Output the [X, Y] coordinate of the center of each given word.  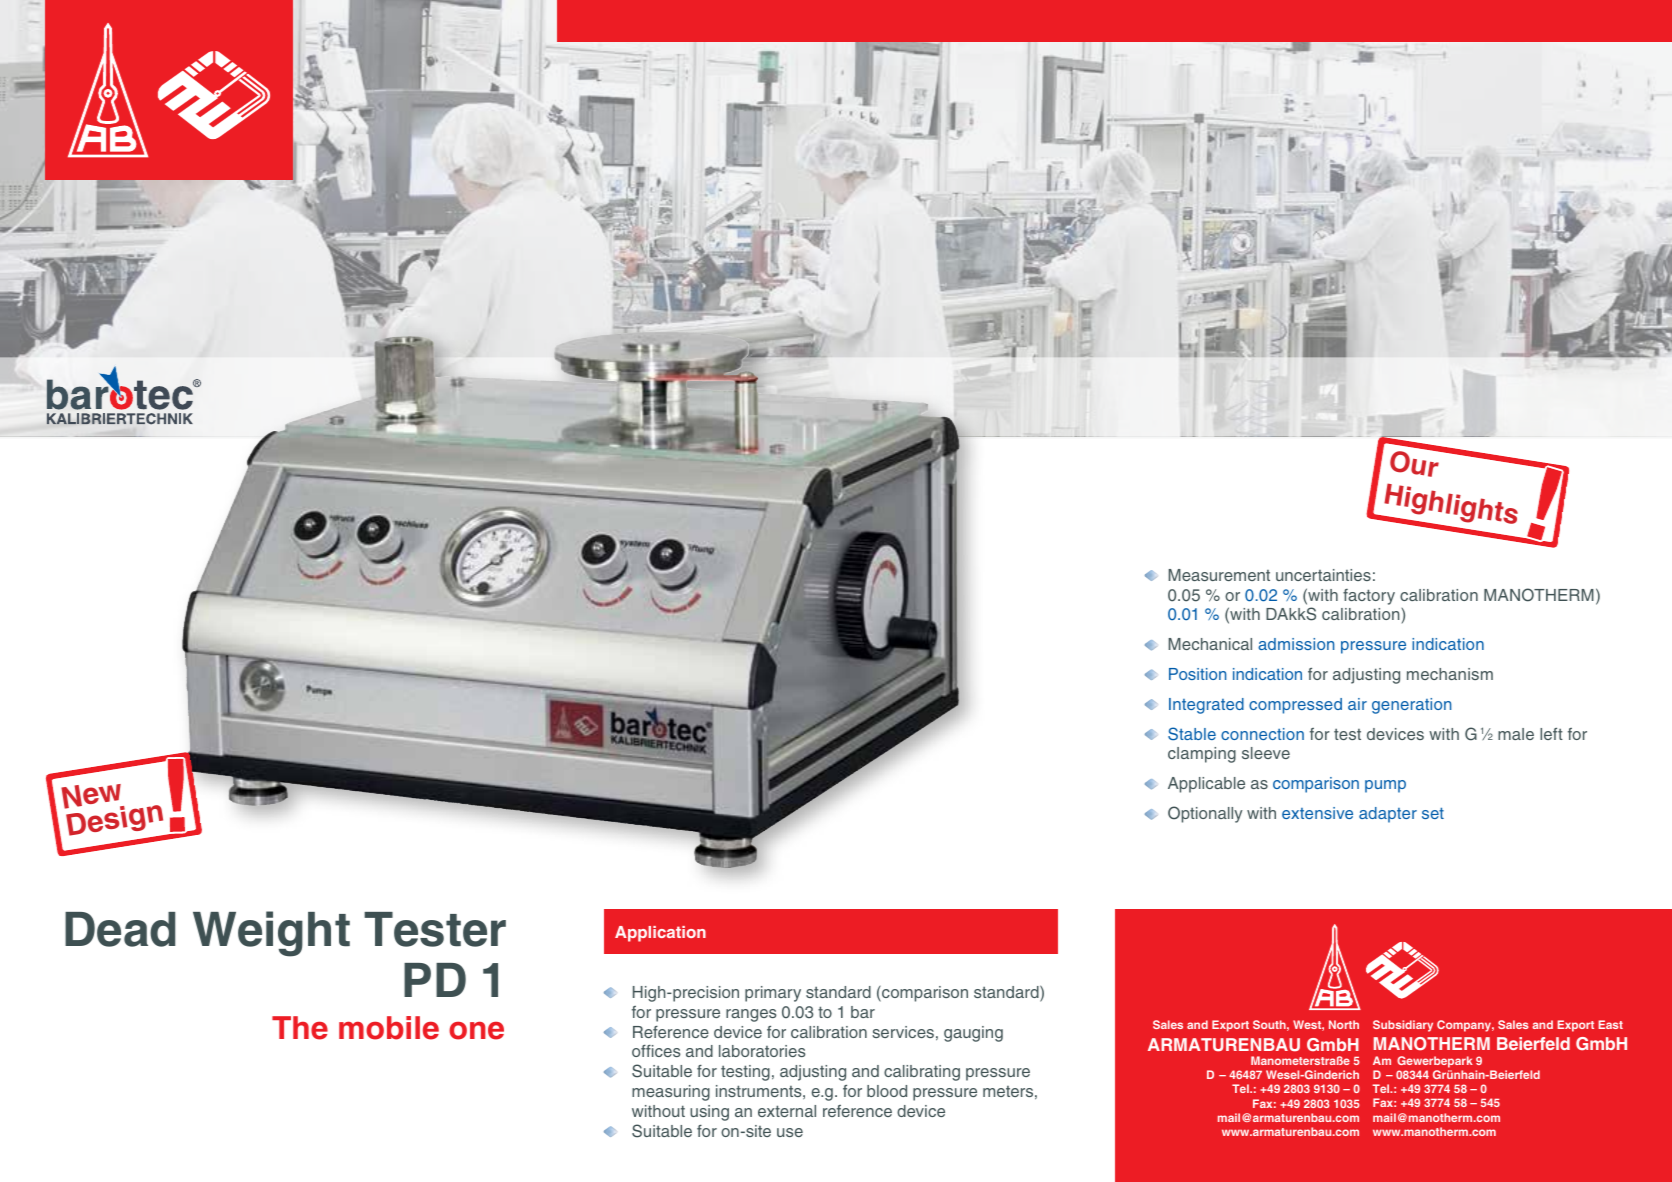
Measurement [1219, 575]
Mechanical [1210, 644]
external [787, 1111]
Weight [271, 934]
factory [1369, 597]
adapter [1388, 815]
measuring [671, 1093]
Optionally [1205, 814]
